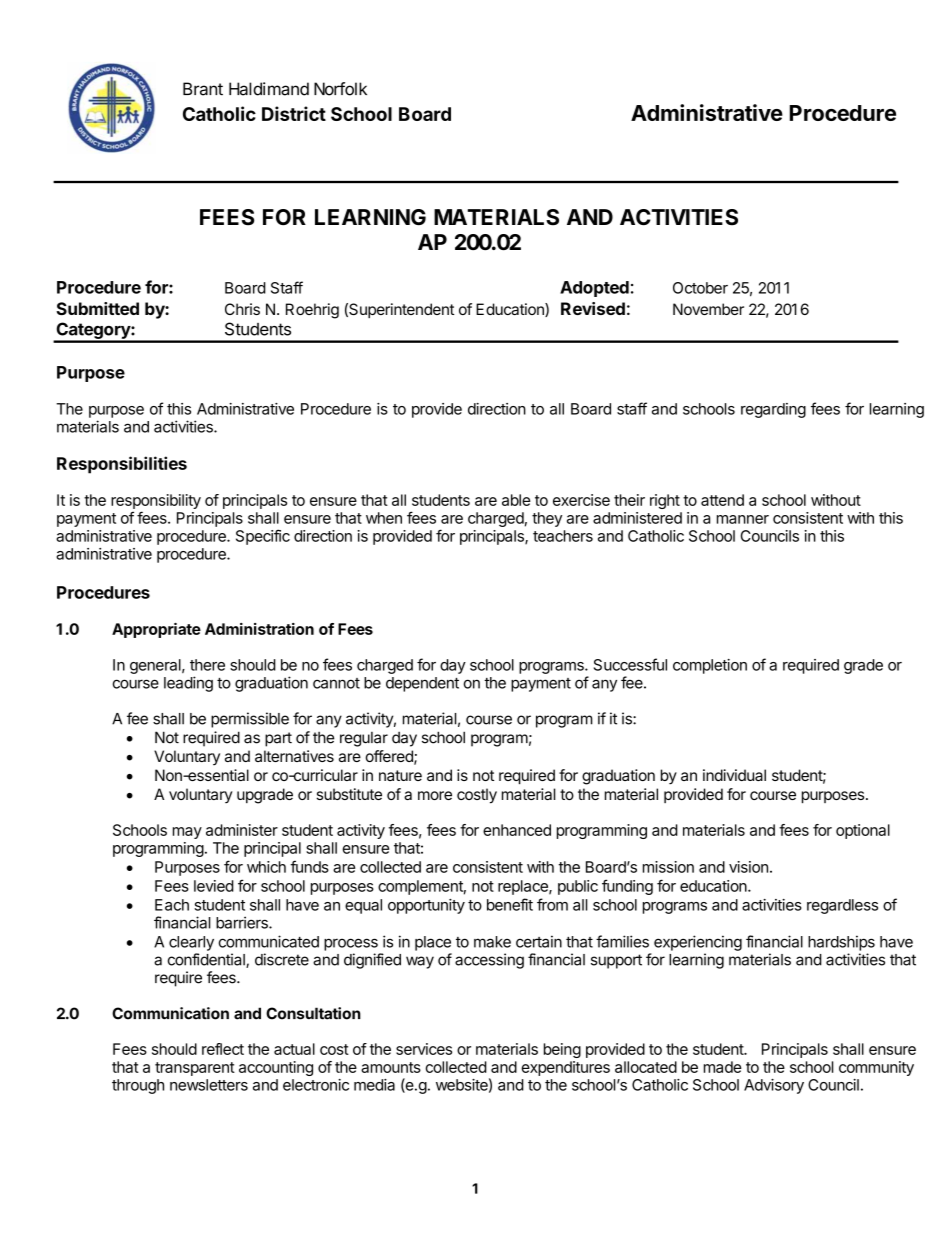  What do you see at coordinates (203, 89) in the screenshot?
I see `Brant` at bounding box center [203, 89].
